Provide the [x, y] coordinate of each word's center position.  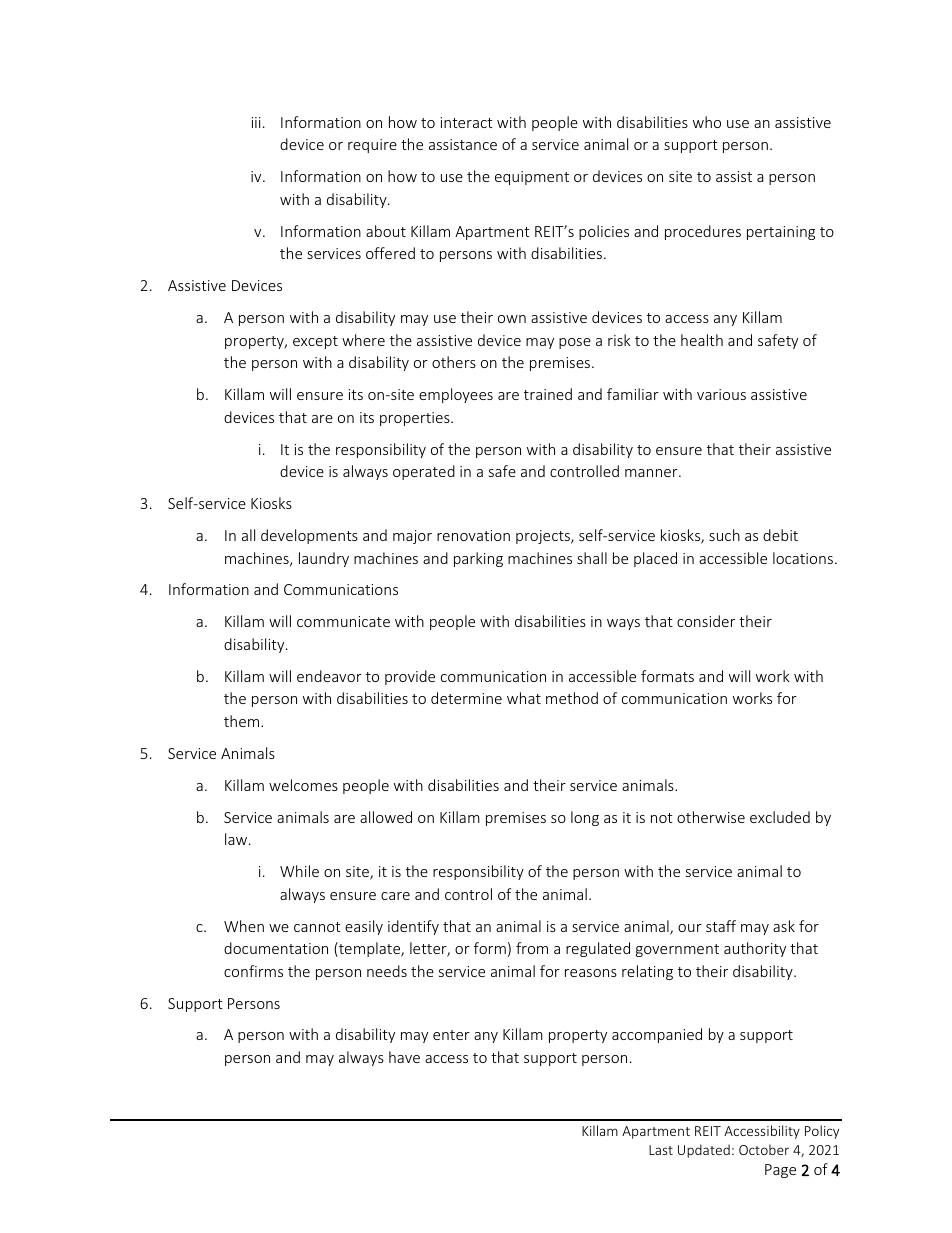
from [532, 948]
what [524, 698]
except [315, 342]
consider [706, 621]
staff [721, 926]
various [721, 394]
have [404, 1057]
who [707, 122]
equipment [532, 178]
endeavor [329, 676]
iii [256, 122]
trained [548, 394]
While [299, 871]
